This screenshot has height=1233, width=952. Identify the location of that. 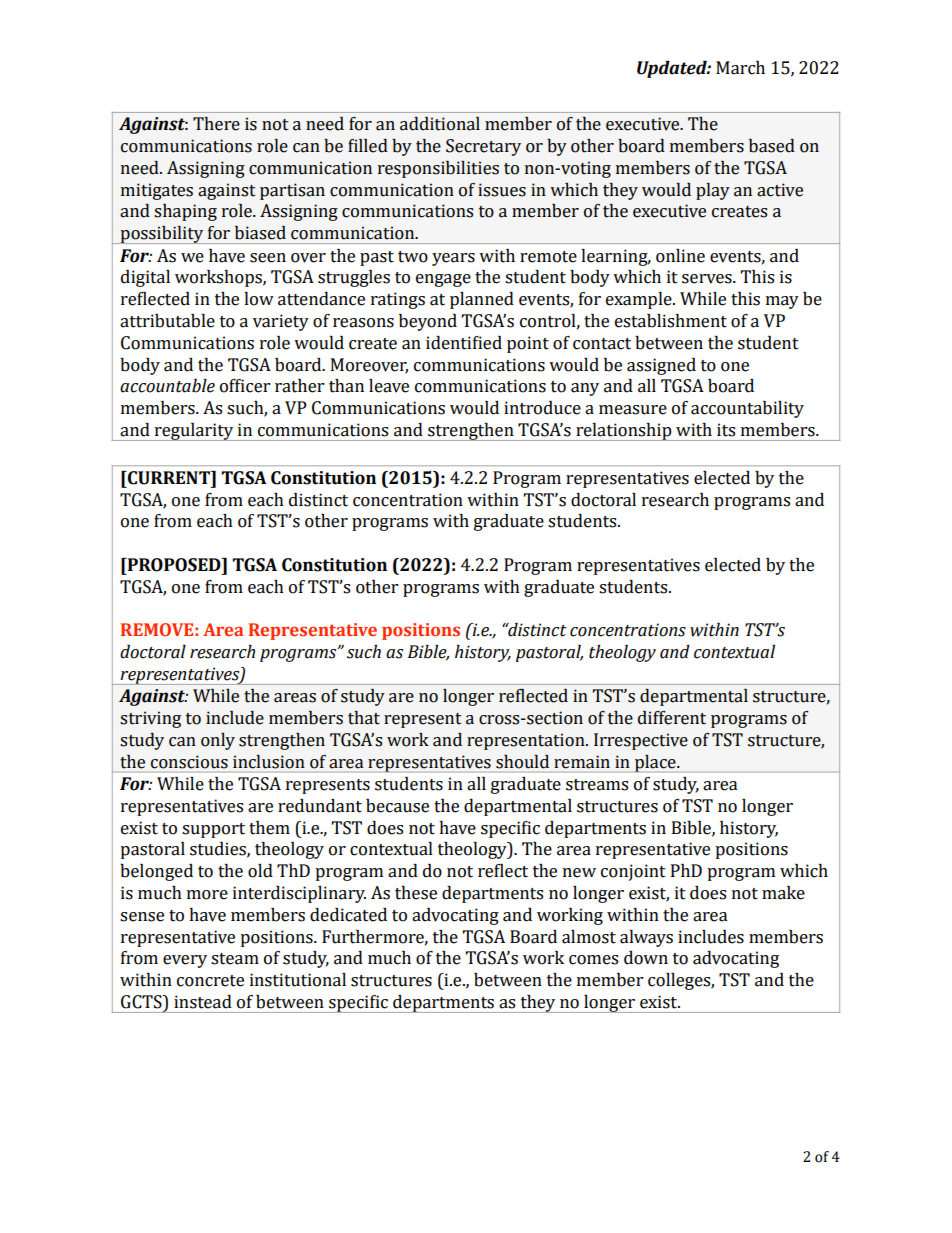
(364, 718).
